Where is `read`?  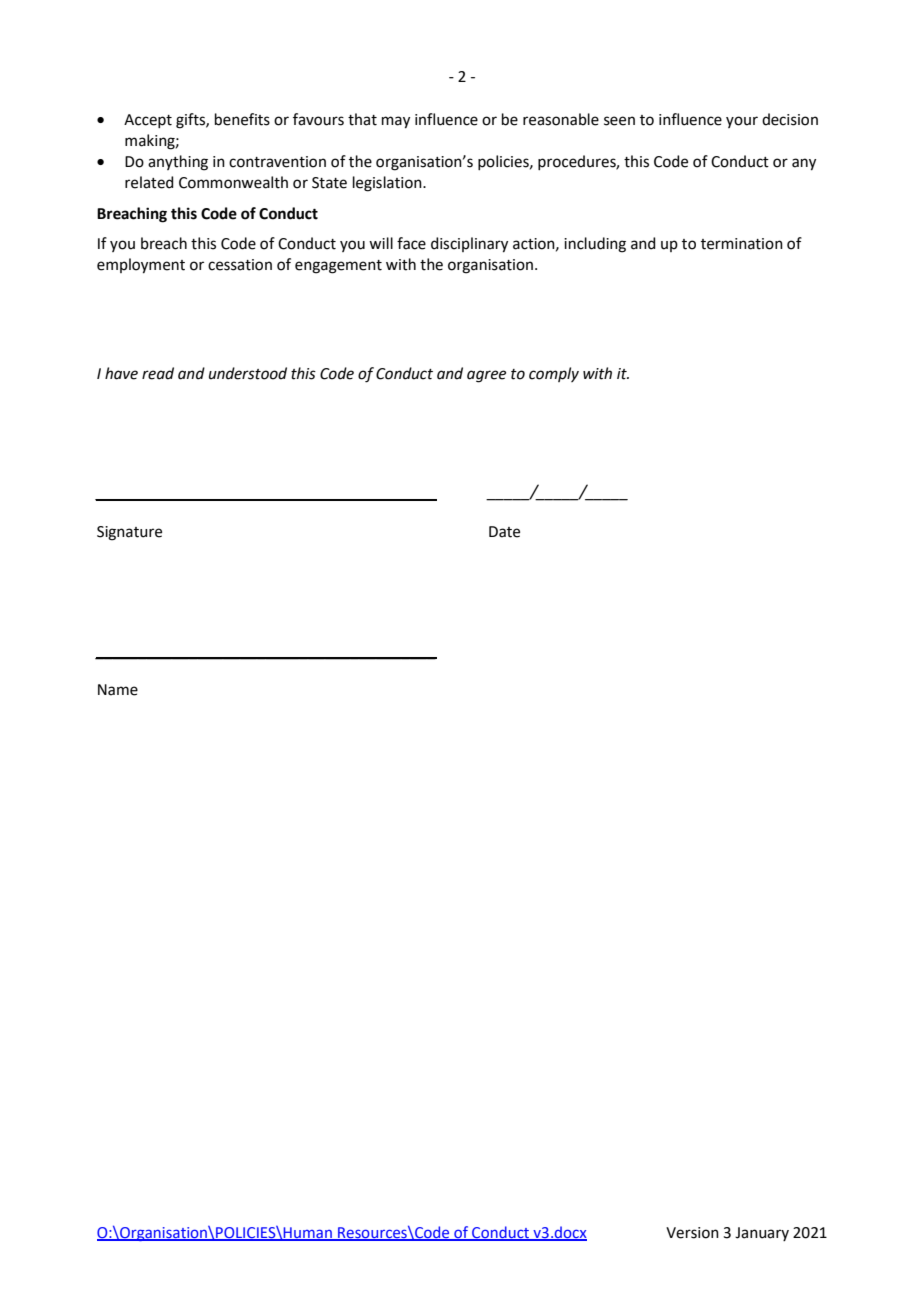 read is located at coordinates (158, 373).
